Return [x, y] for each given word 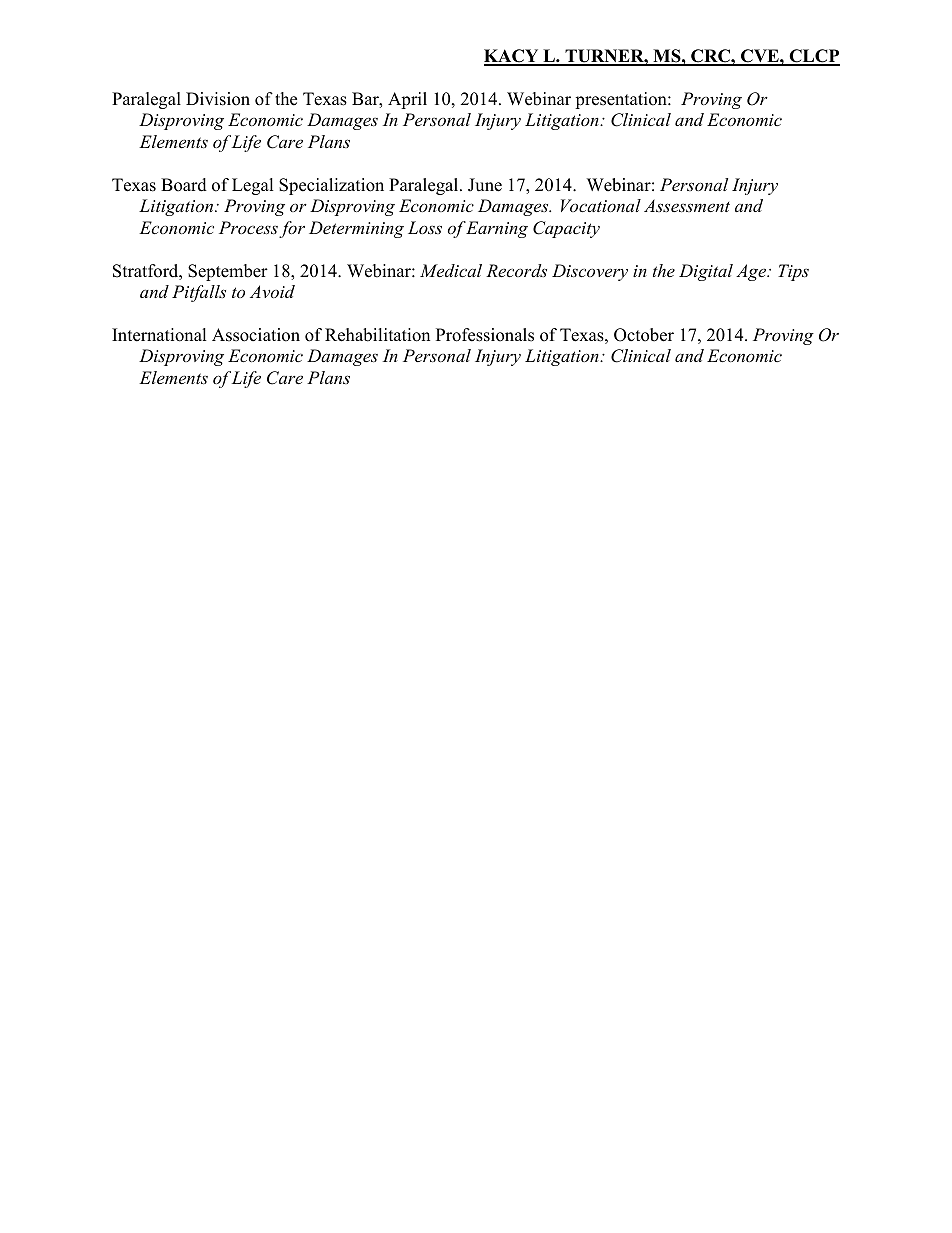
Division [218, 99]
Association [256, 335]
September [228, 272]
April [407, 100]
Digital [706, 272]
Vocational [601, 205]
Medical [451, 270]
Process [248, 227]
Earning [496, 229]
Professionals [485, 335]
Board [184, 185]
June [485, 185]
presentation [622, 100]
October [644, 335]
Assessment [687, 205]
